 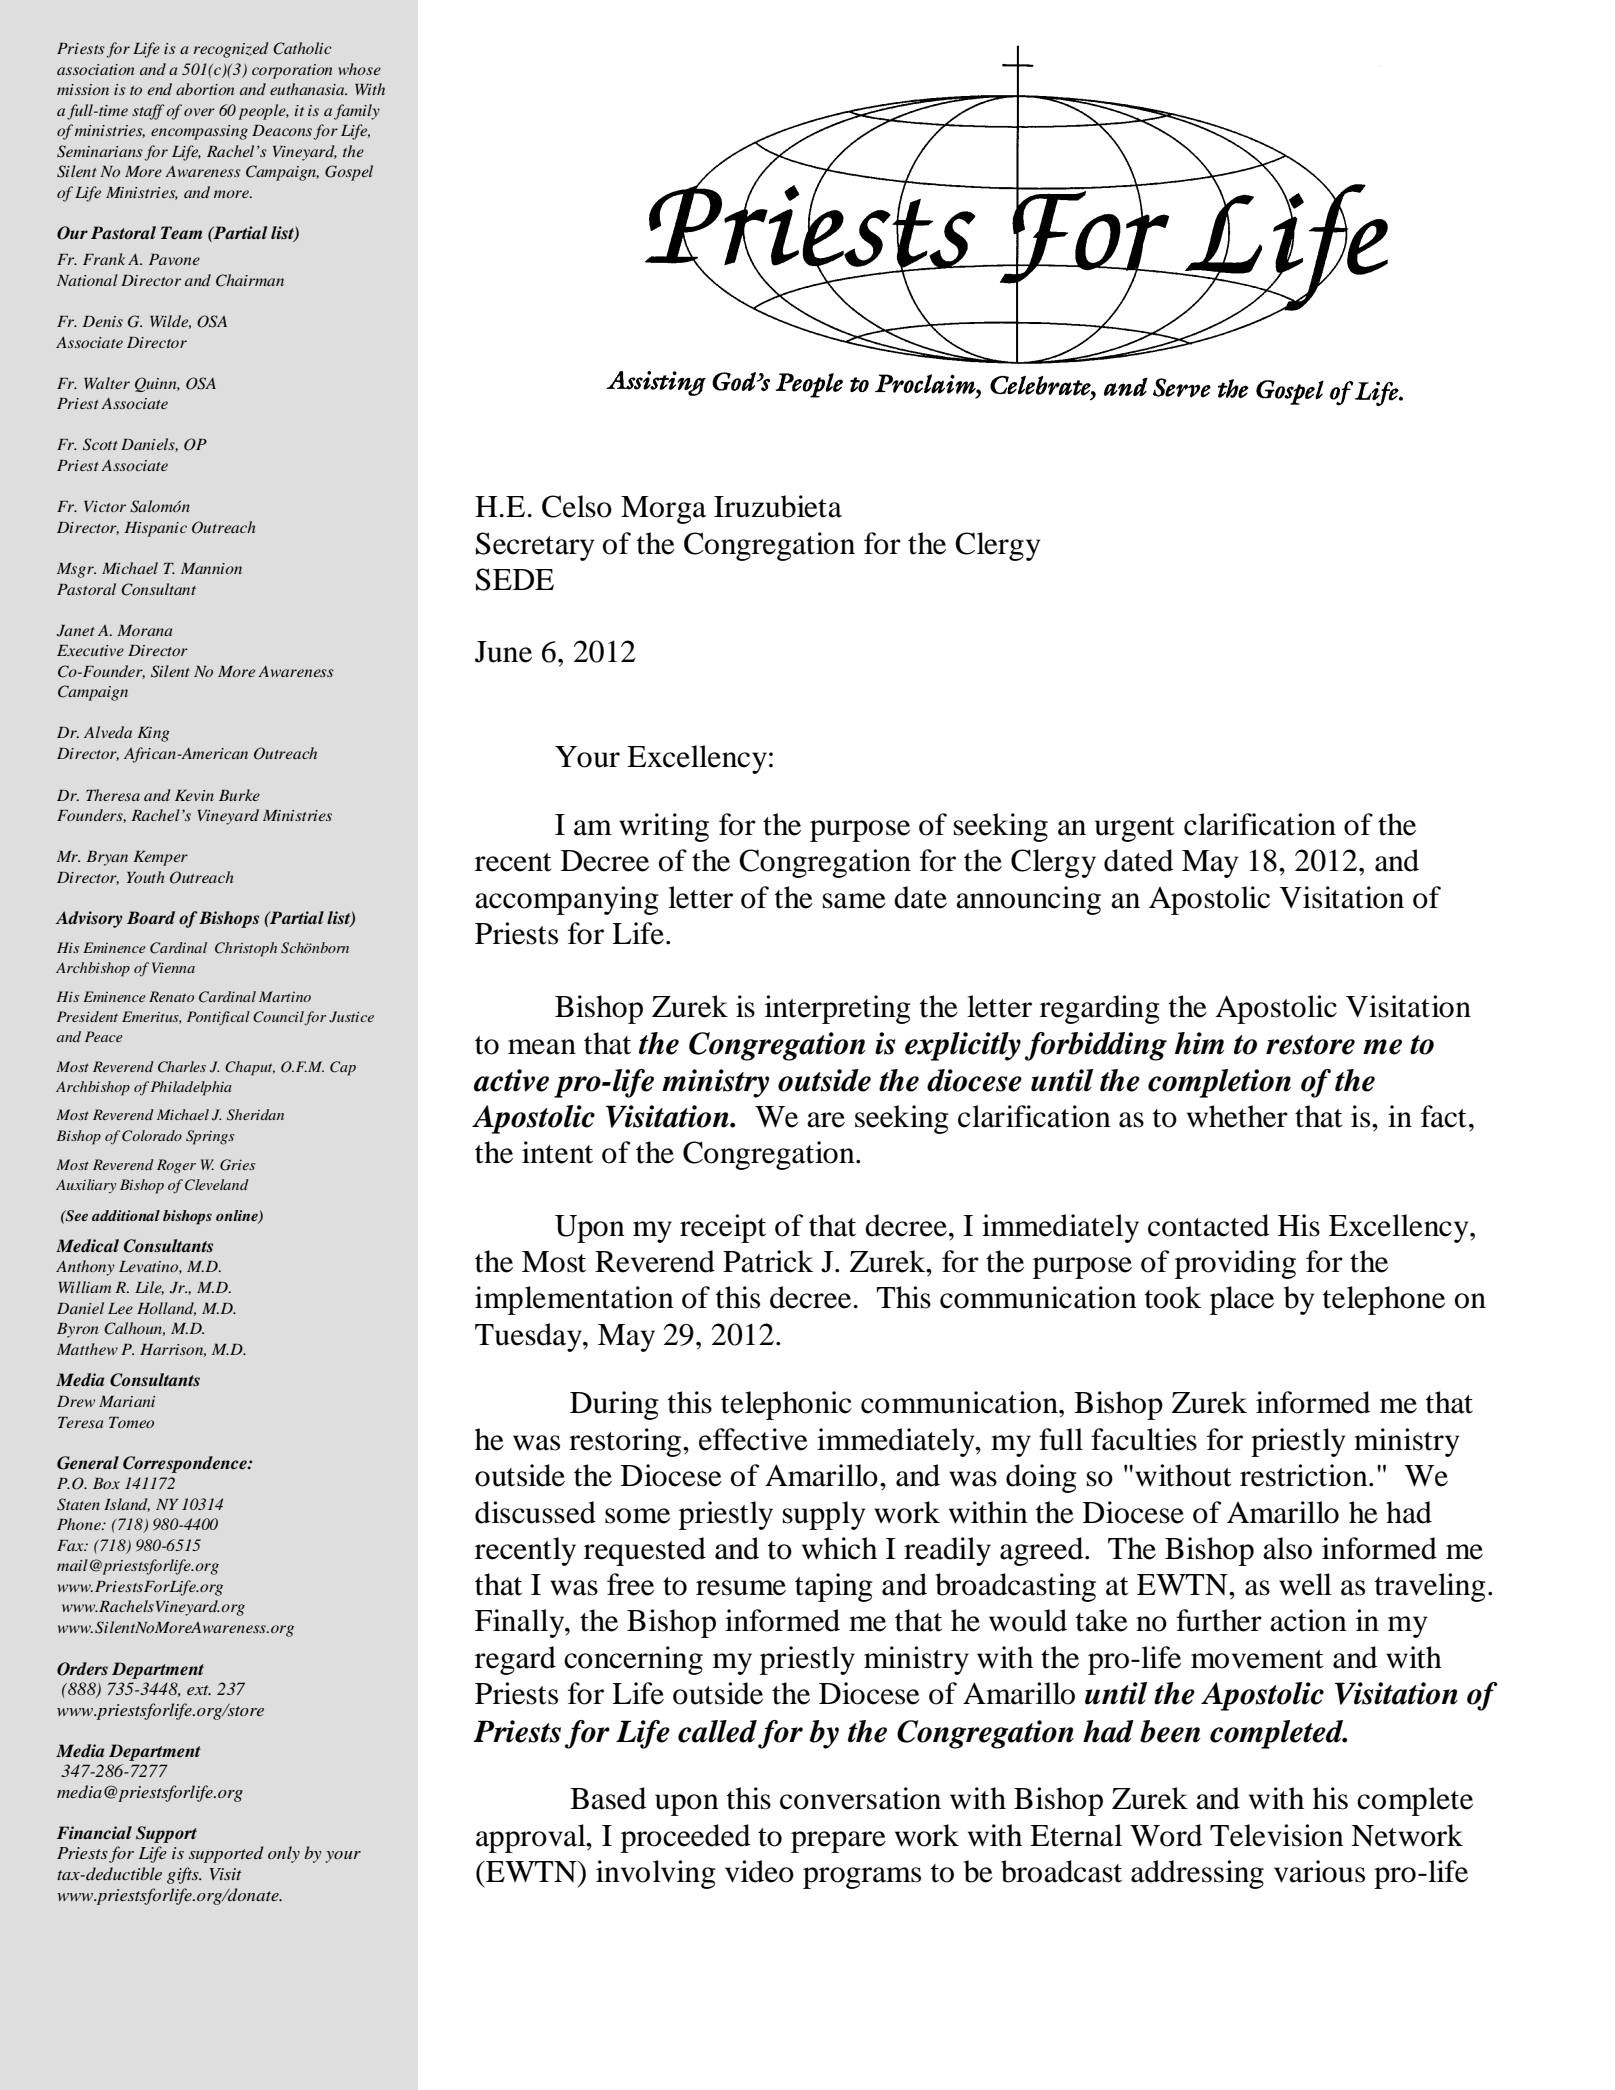 I want to click on whose, so click(x=359, y=69).
